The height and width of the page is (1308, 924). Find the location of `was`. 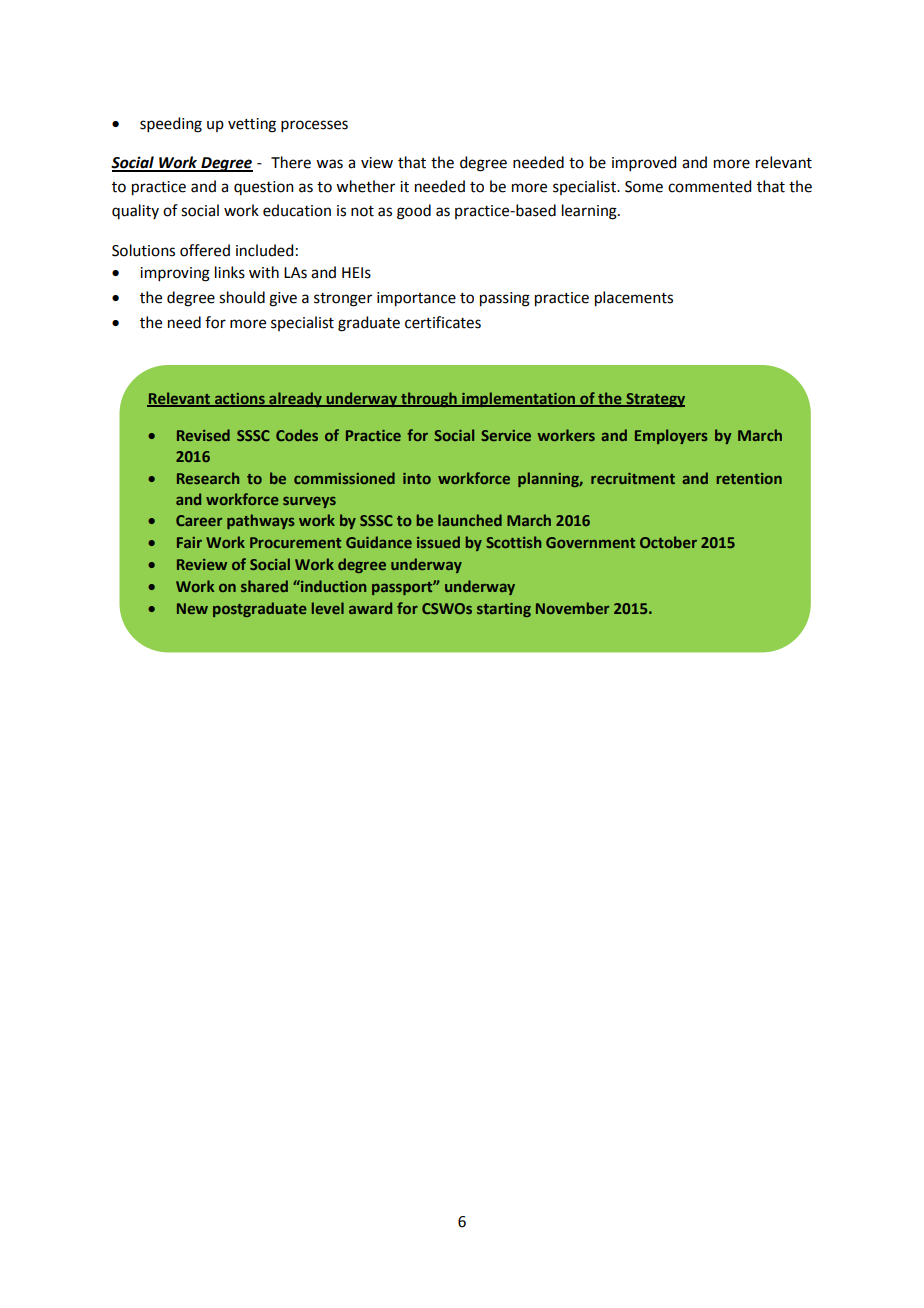

was is located at coordinates (329, 164).
